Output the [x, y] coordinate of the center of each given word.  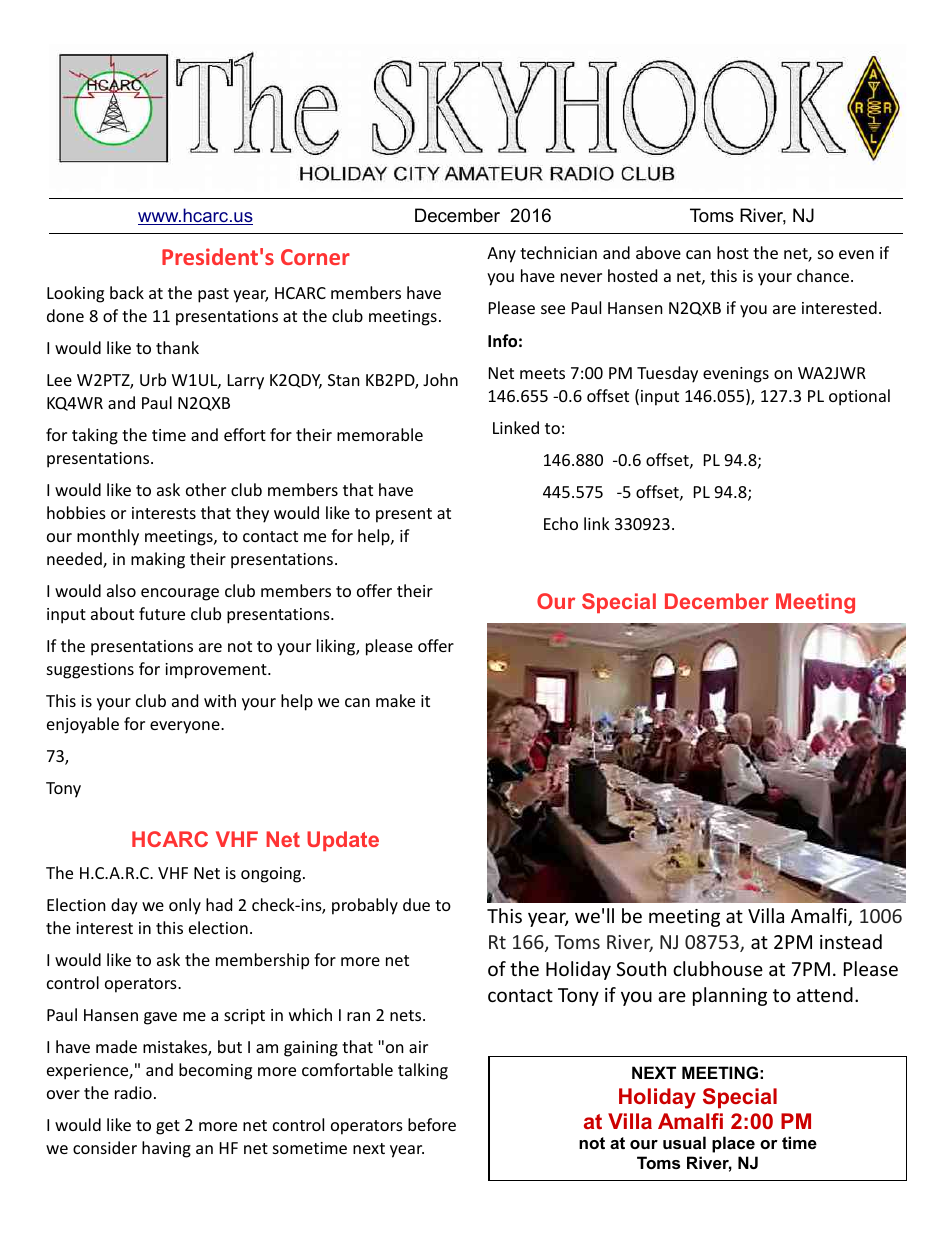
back [127, 292]
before [432, 1124]
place [733, 1144]
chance [824, 275]
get [168, 1127]
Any [501, 255]
